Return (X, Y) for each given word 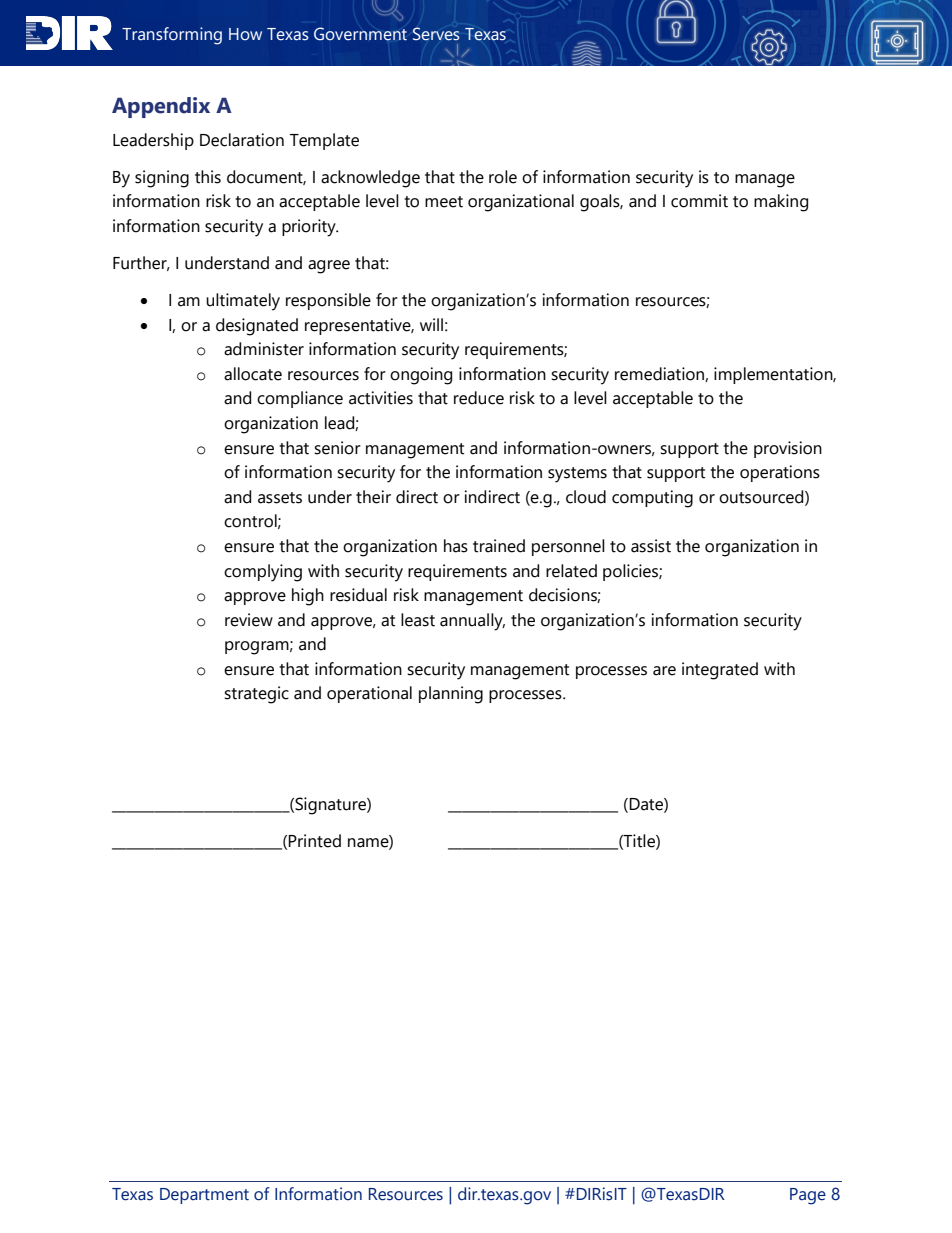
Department (204, 1196)
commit (699, 201)
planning (451, 695)
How (245, 34)
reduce (479, 398)
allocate (253, 374)
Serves (436, 34)
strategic (256, 695)
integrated (720, 671)
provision (788, 449)
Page (808, 1196)
